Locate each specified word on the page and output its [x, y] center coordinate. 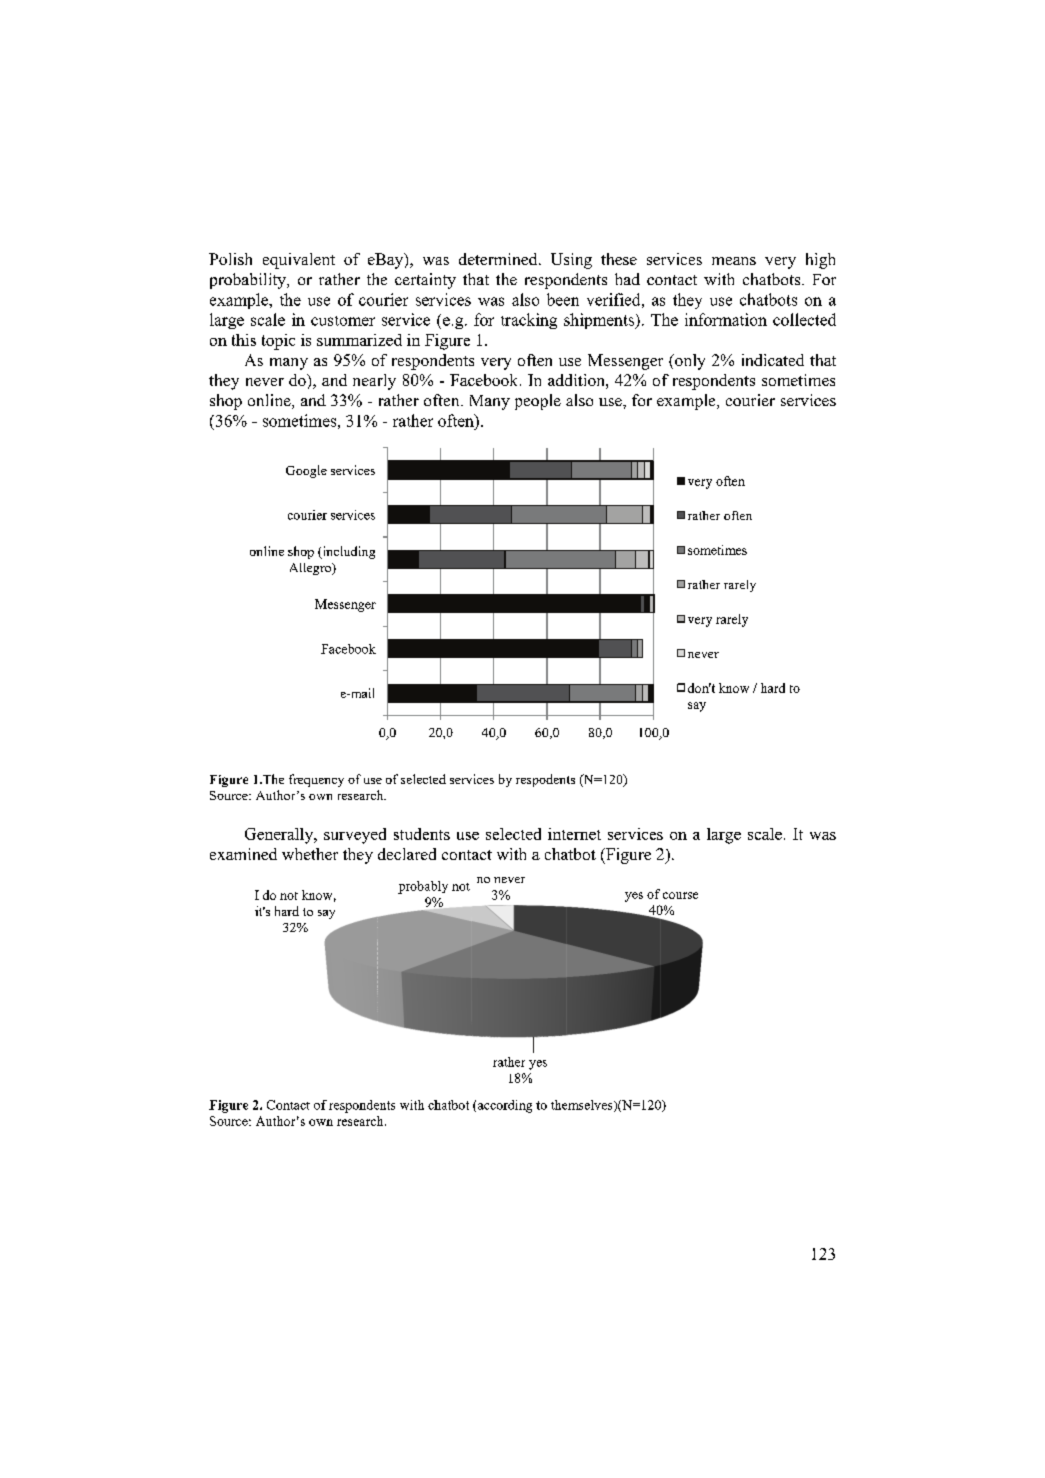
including [347, 552]
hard [773, 688]
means [734, 261]
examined [243, 854]
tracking [529, 321]
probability [249, 281]
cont [456, 855]
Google [306, 471]
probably [423, 887]
